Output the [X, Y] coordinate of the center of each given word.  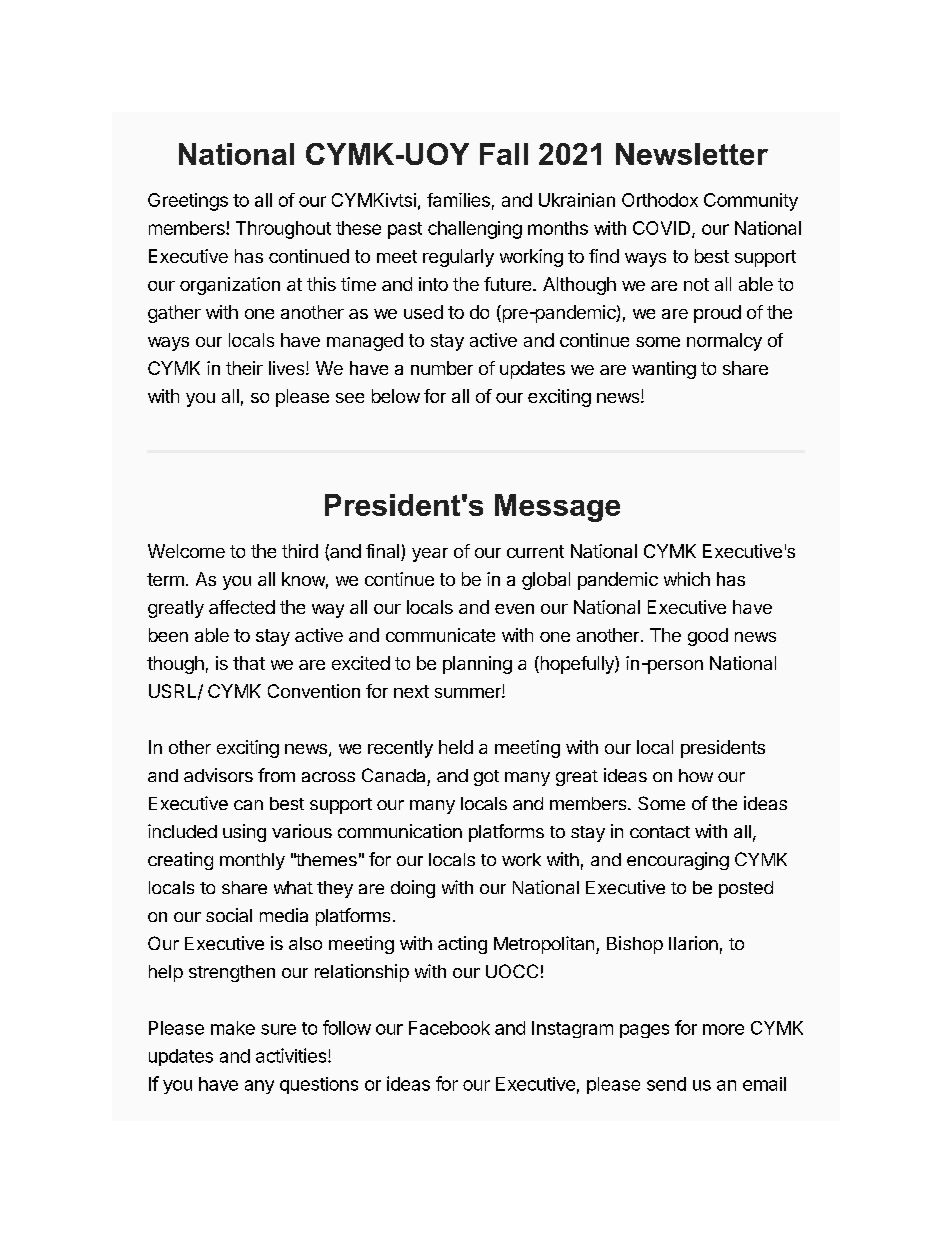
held [456, 747]
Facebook [449, 1028]
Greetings [188, 202]
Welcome [186, 551]
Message [557, 508]
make [233, 1028]
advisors [218, 775]
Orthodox [660, 200]
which [687, 579]
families [458, 200]
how [696, 775]
